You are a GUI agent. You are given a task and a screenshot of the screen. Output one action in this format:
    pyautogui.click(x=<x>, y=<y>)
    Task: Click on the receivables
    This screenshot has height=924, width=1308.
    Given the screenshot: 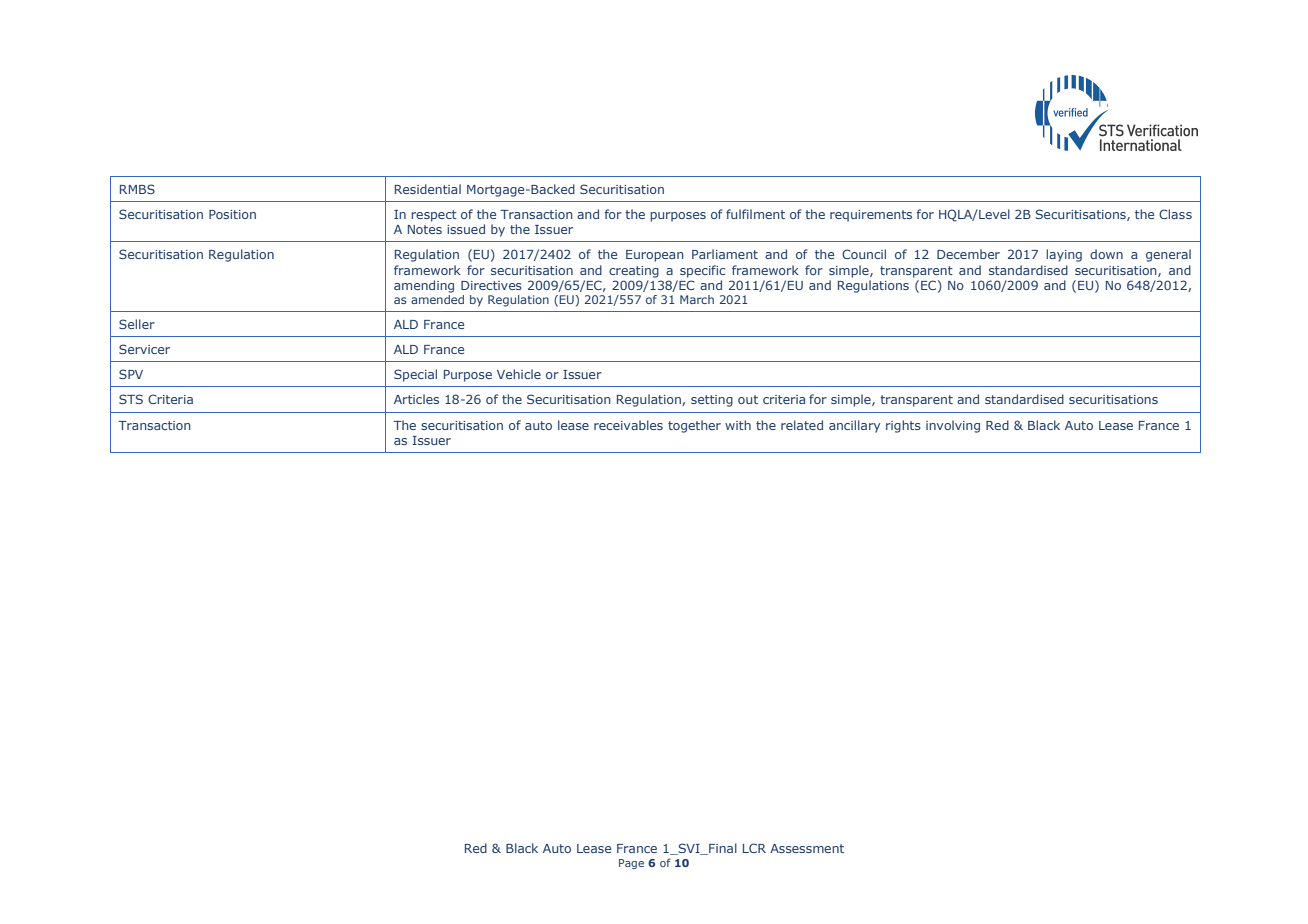 What is the action you would take?
    pyautogui.click(x=628, y=425)
